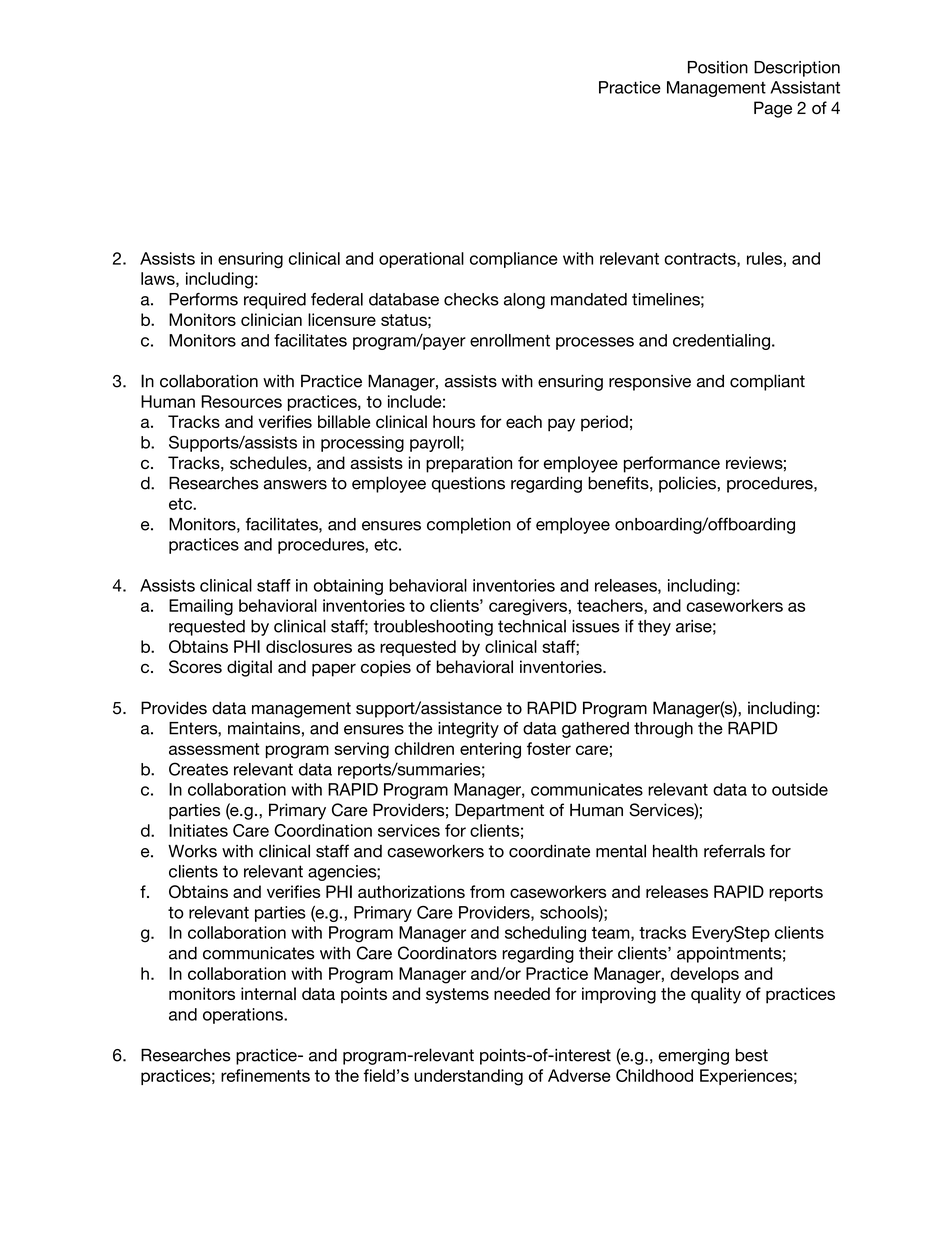 This screenshot has width=952, height=1233. What do you see at coordinates (469, 525) in the screenshot?
I see `completion` at bounding box center [469, 525].
